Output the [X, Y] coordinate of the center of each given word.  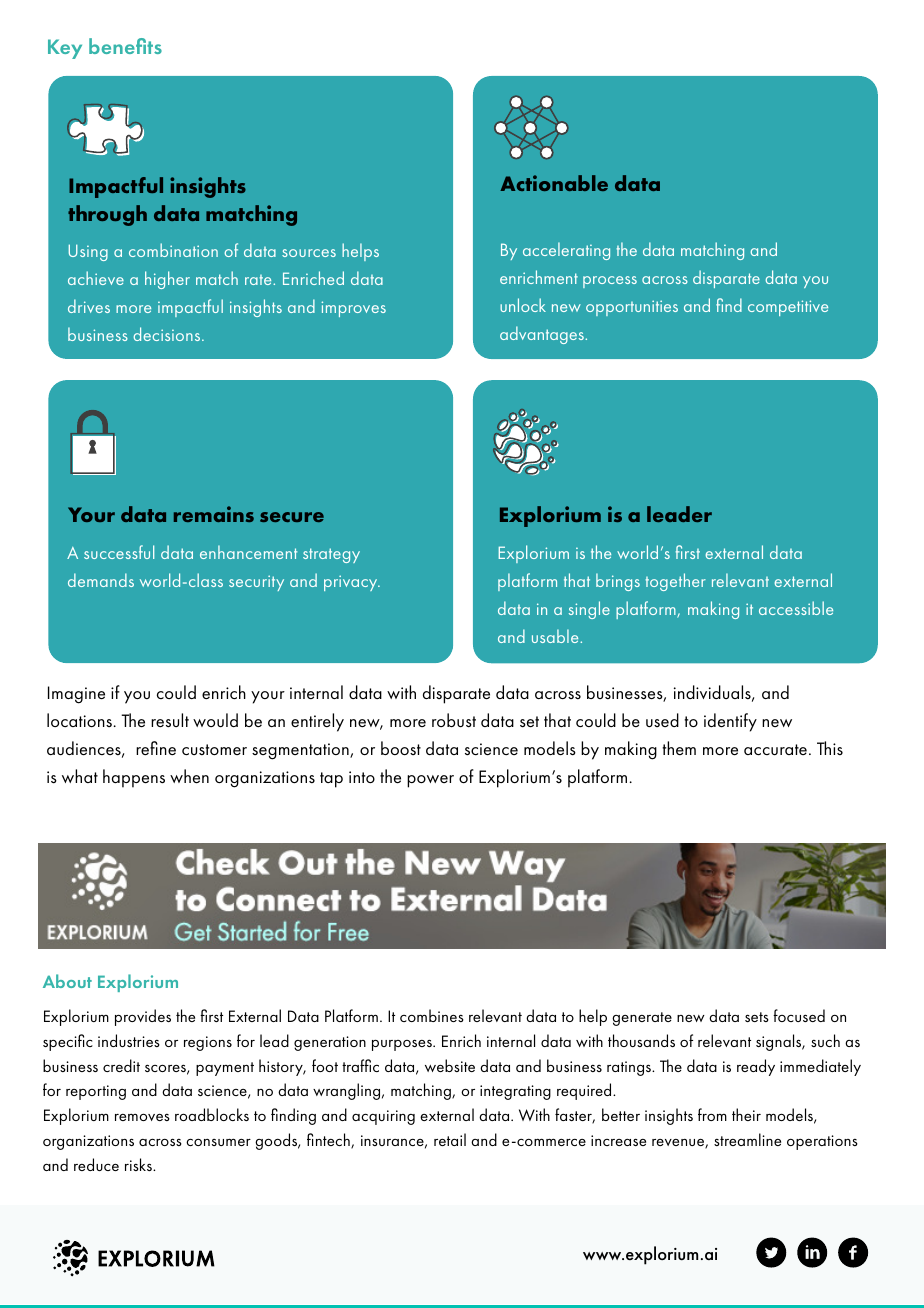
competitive [788, 308]
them [679, 748]
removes [142, 1117]
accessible [796, 608]
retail [450, 1139]
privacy [352, 583]
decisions [168, 334]
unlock [523, 305]
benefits [125, 46]
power [430, 781]
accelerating [566, 251]
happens [134, 778]
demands [101, 580]
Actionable [554, 183]
